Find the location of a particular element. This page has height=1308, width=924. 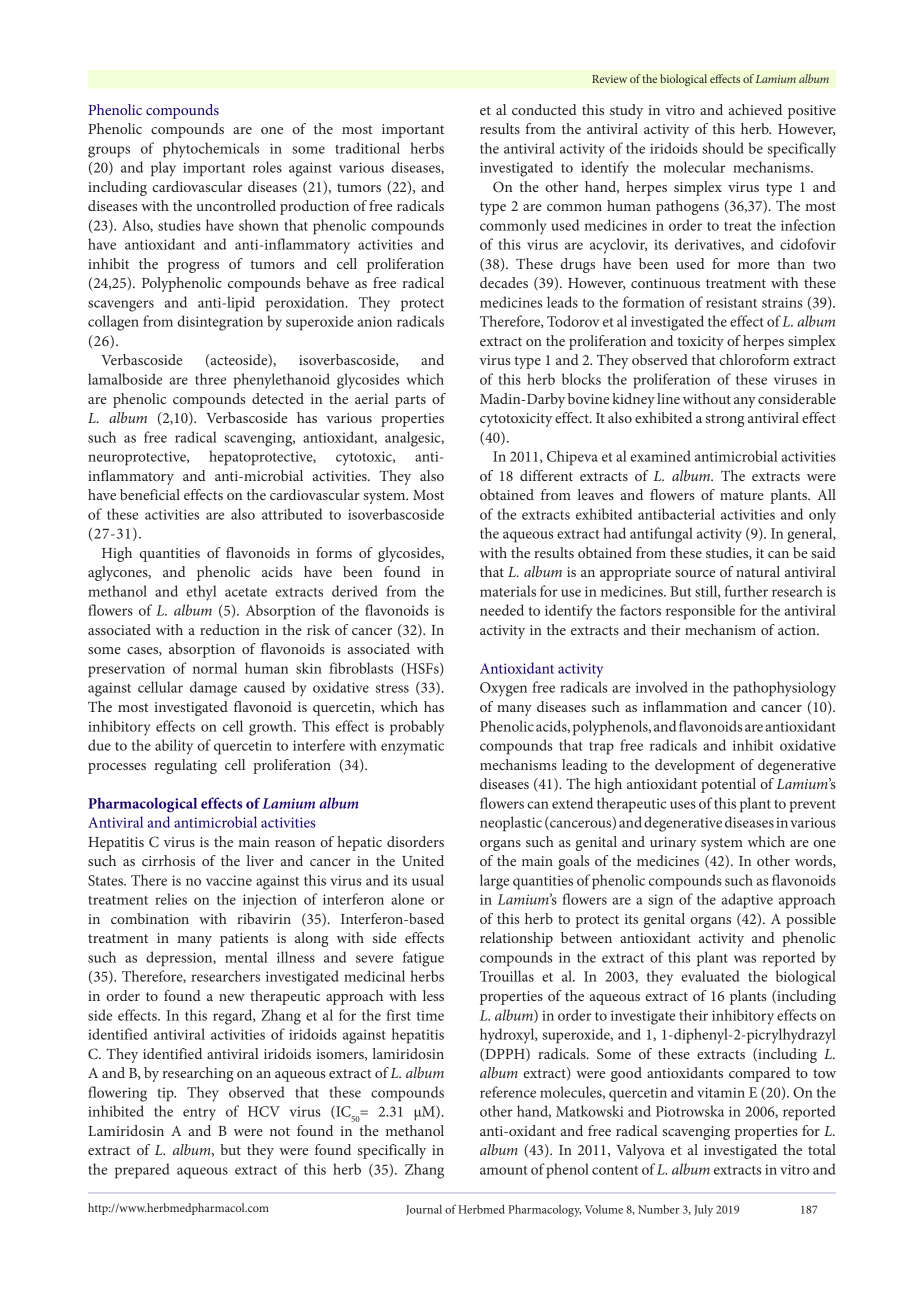

amount is located at coordinates (504, 1170).
